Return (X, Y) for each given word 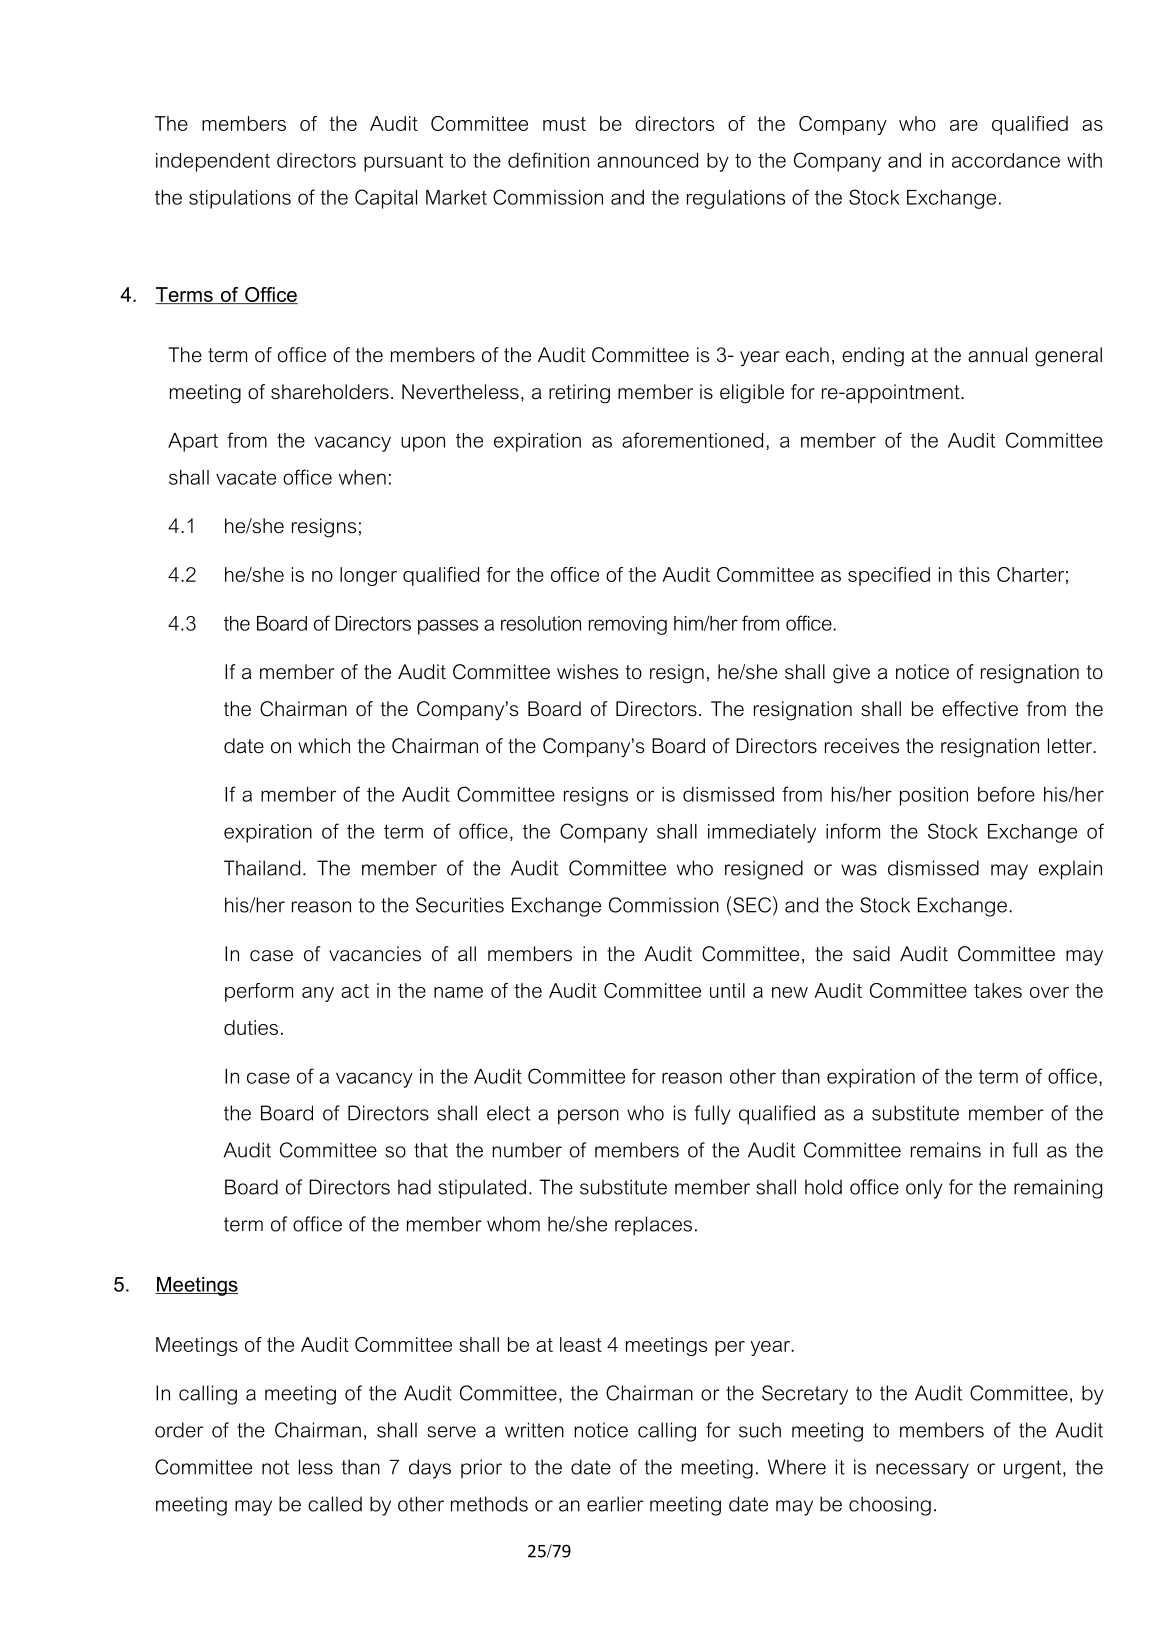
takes (998, 990)
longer (368, 576)
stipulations (240, 199)
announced (647, 160)
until (727, 990)
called (335, 1504)
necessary (922, 1471)
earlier (615, 1504)
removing (628, 625)
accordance (1006, 160)
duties (251, 1027)
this (974, 574)
